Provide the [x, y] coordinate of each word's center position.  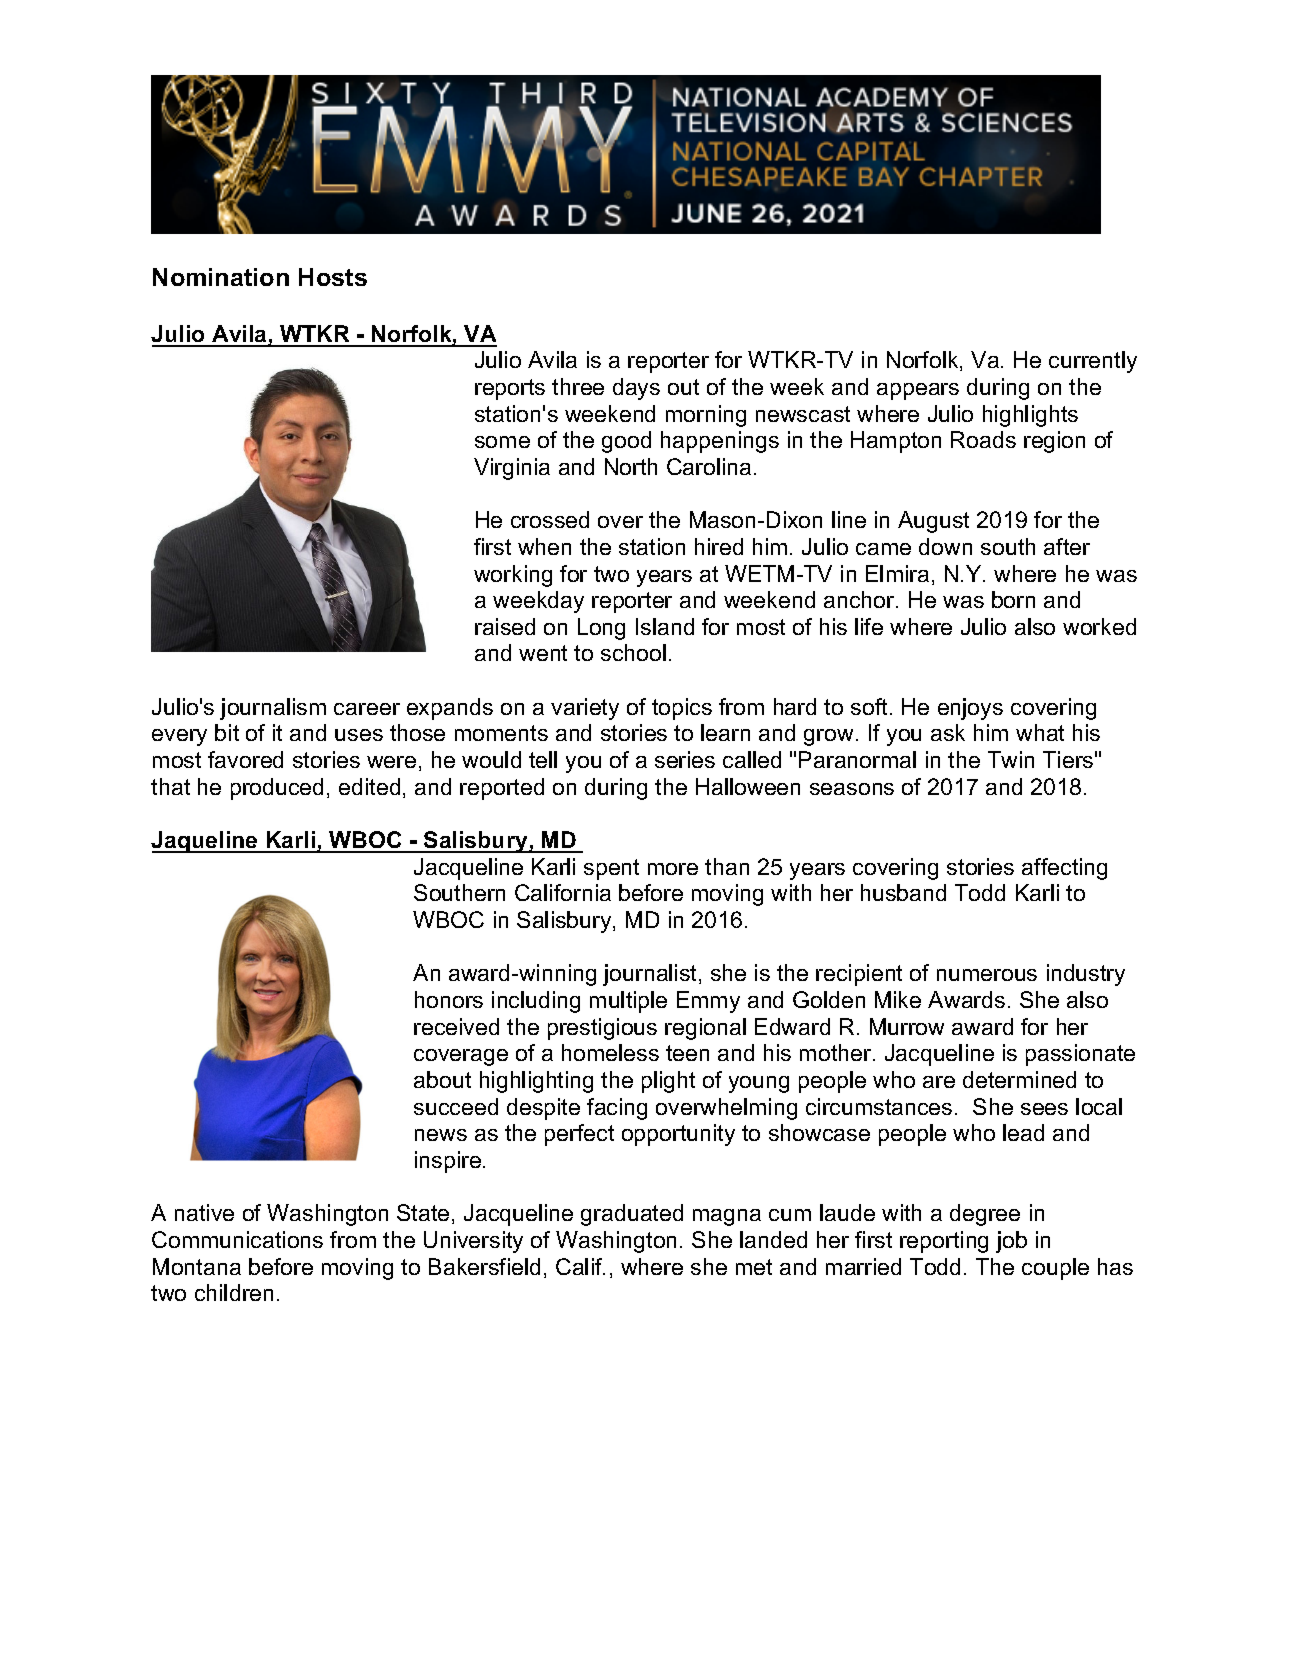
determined [1019, 1079]
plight [668, 1082]
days [636, 389]
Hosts [333, 277]
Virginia [512, 469]
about [442, 1079]
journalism [273, 709]
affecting [1064, 869]
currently [1093, 362]
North [631, 466]
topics [682, 709]
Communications [237, 1239]
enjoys [970, 709]
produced [277, 789]
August [933, 522]
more [673, 869]
